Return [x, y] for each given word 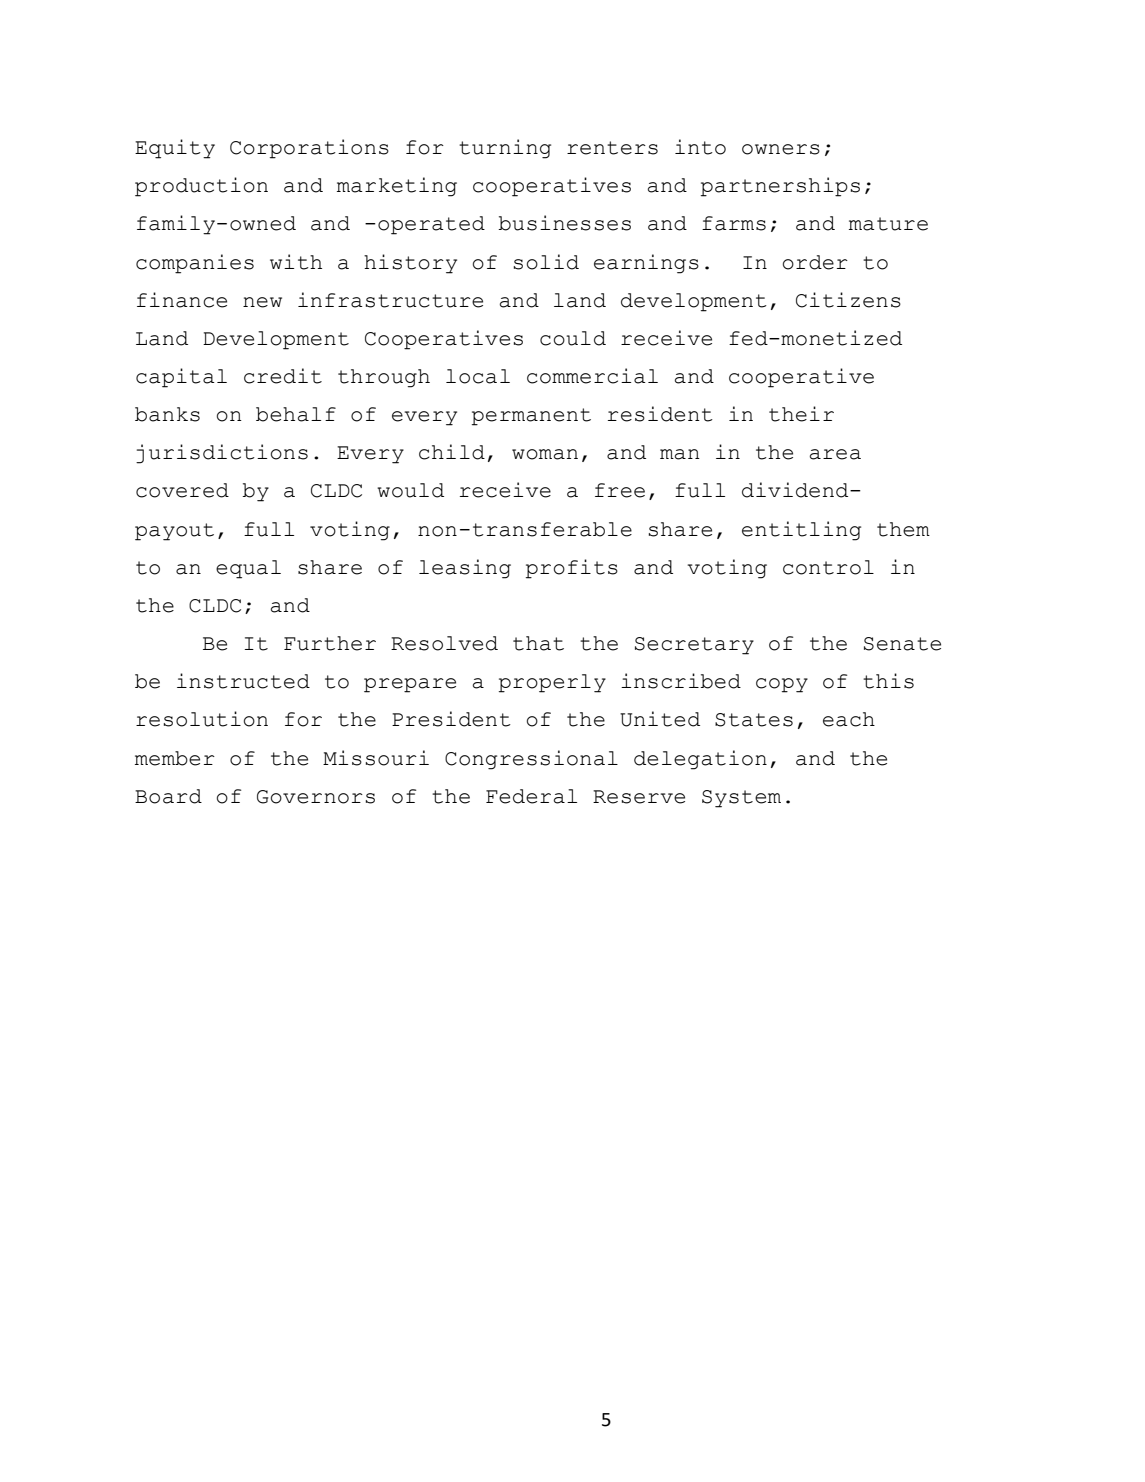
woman [545, 454]
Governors [316, 797]
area [835, 454]
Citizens [848, 300]
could [573, 338]
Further [330, 643]
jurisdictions [222, 454]
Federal [531, 796]
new [262, 302]
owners [781, 149]
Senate [902, 644]
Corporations [309, 149]
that [538, 643]
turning [505, 149]
